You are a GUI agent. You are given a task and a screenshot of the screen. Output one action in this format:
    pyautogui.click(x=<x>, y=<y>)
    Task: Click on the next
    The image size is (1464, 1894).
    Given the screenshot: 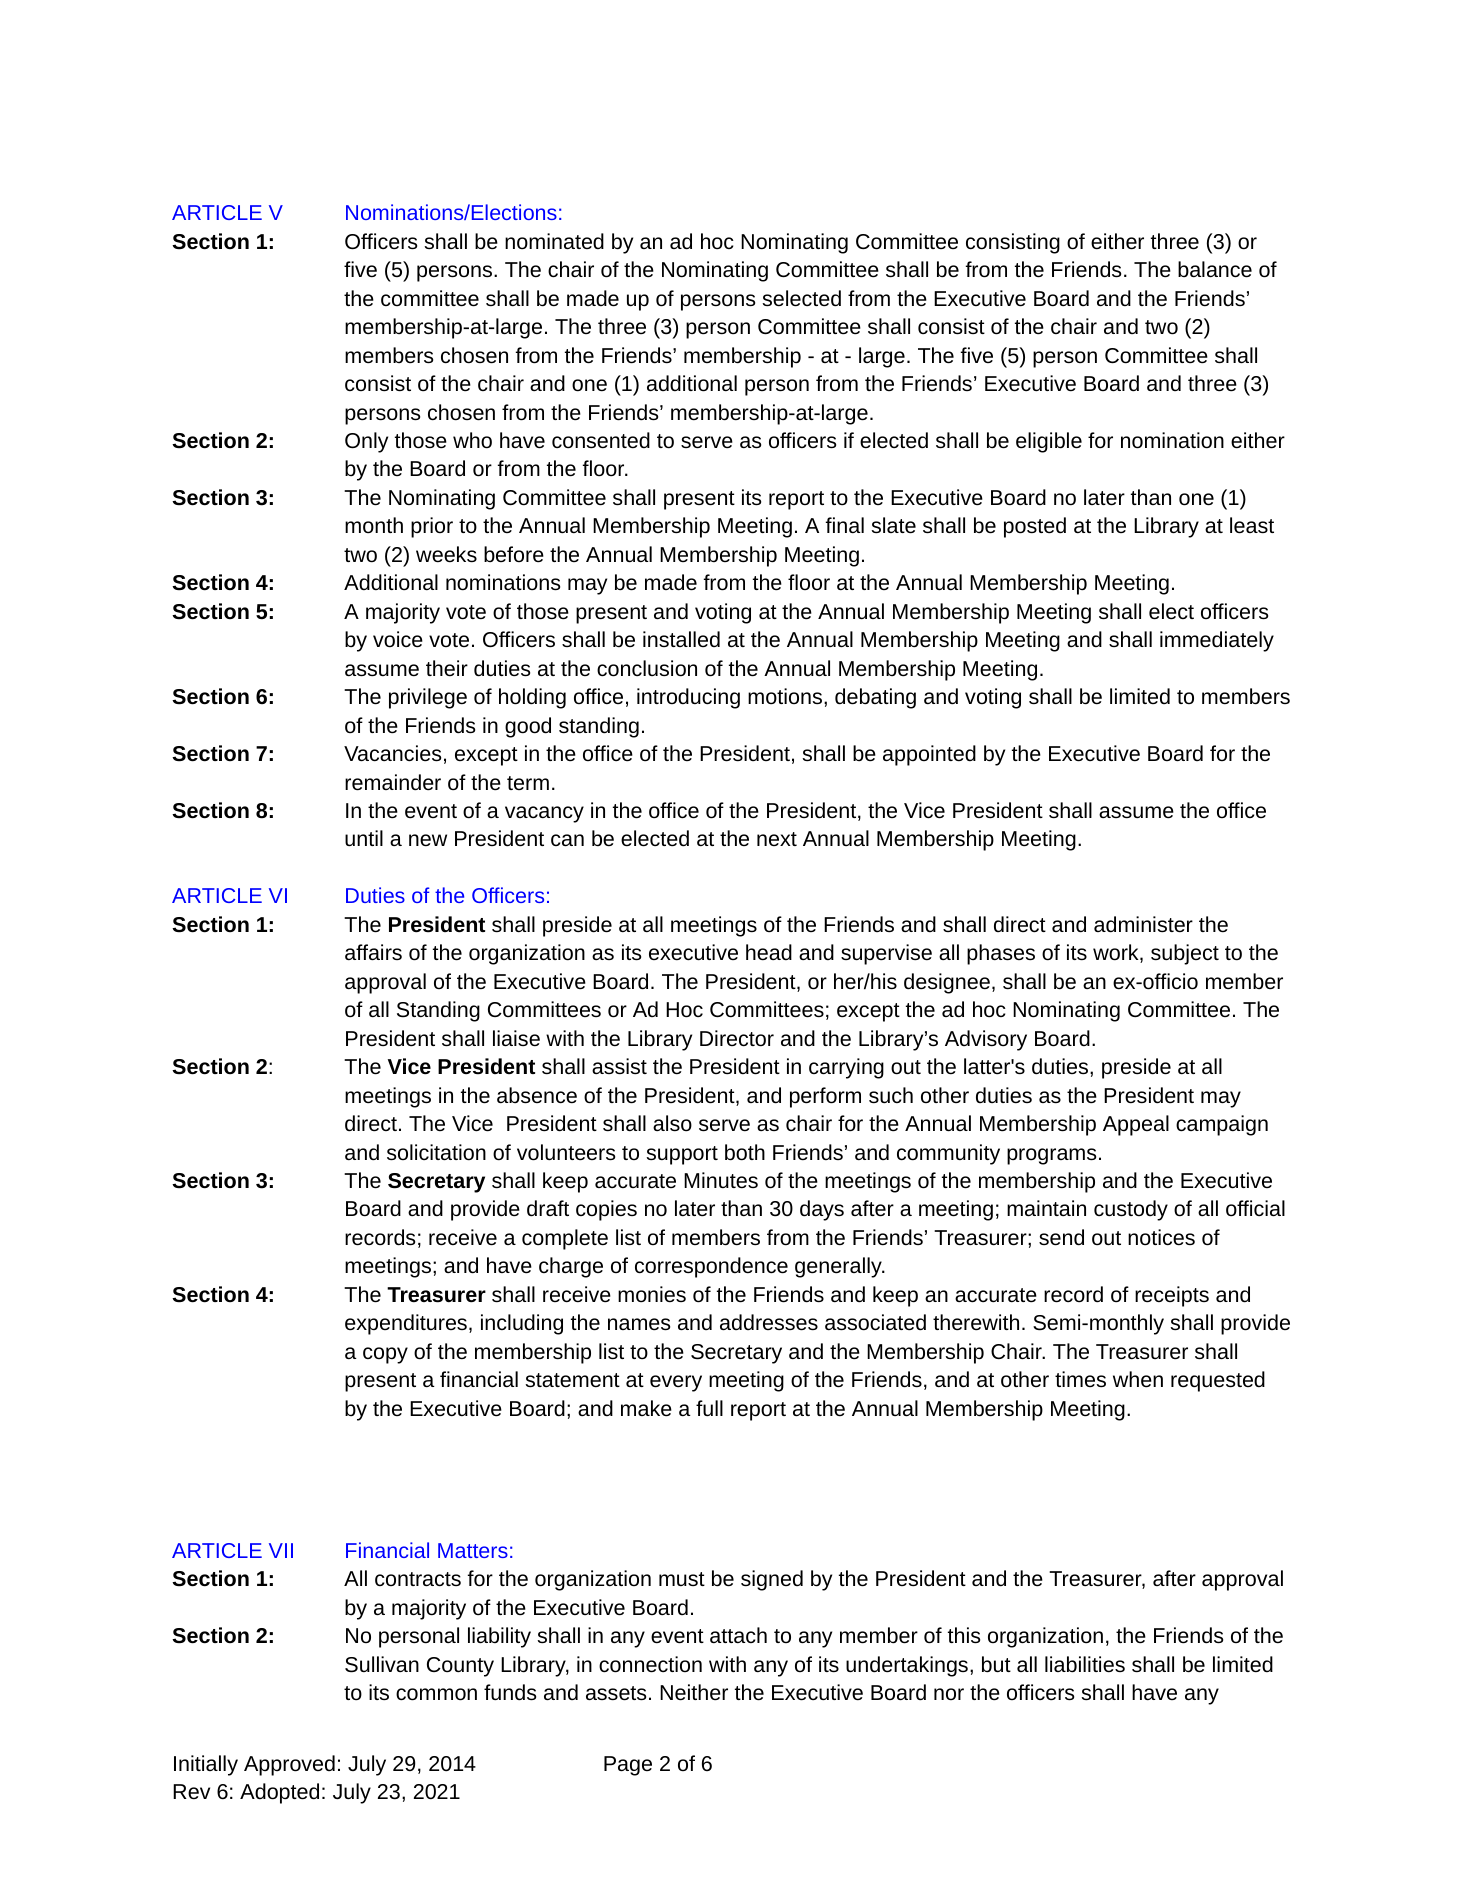 What is the action you would take?
    pyautogui.click(x=777, y=839)
